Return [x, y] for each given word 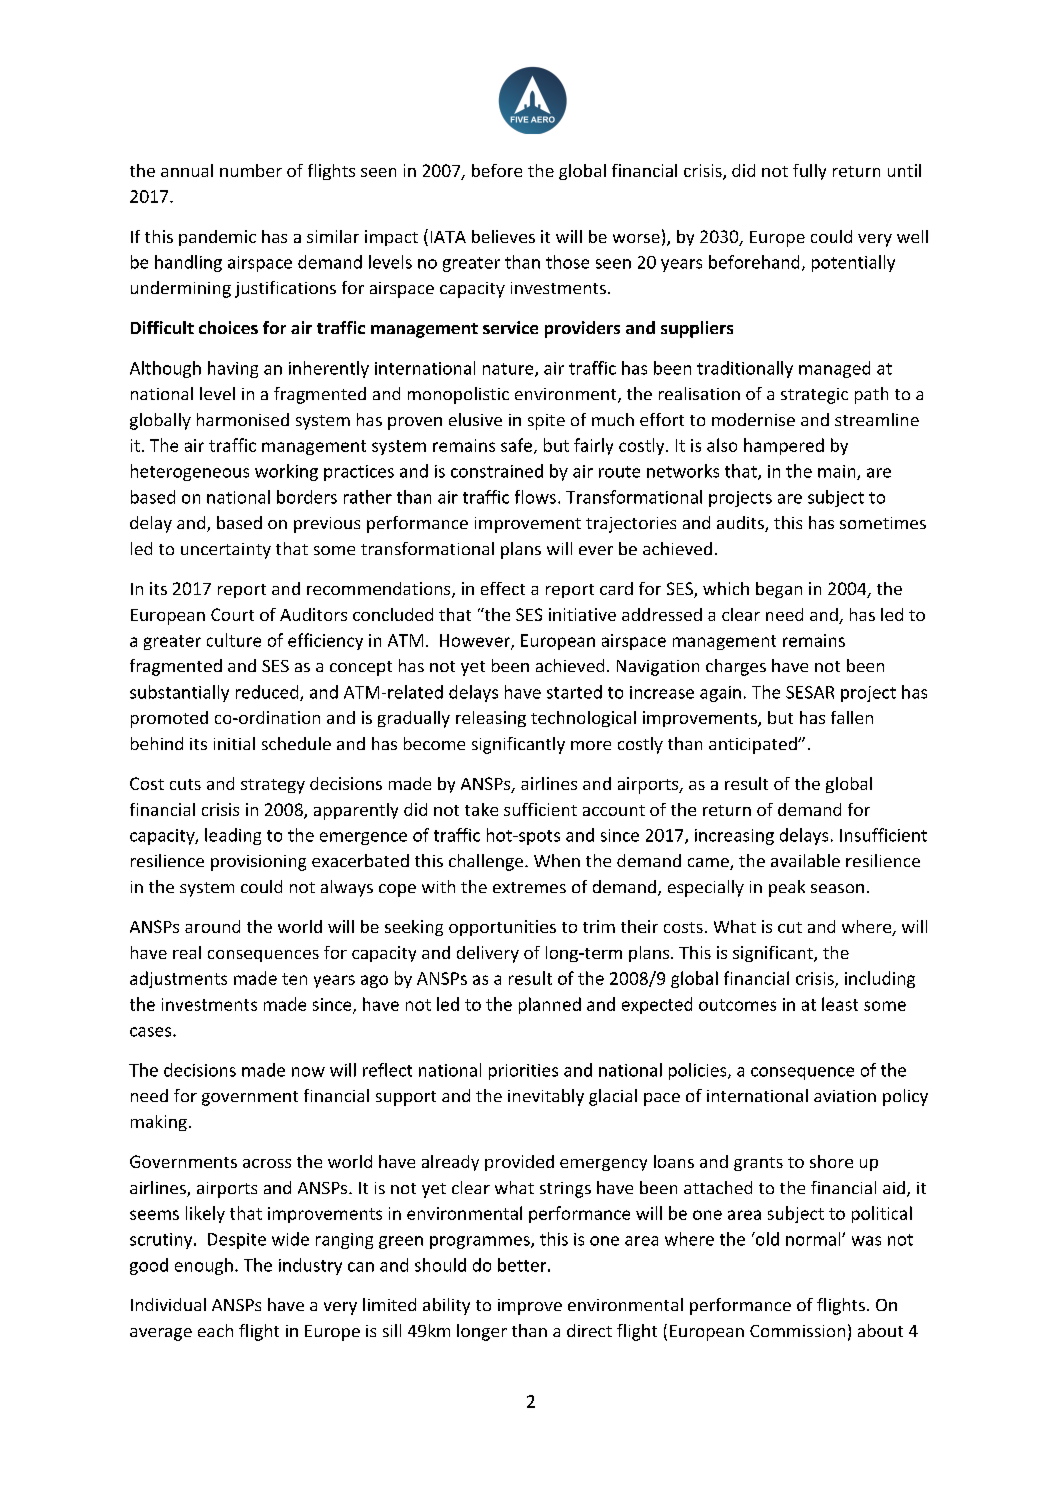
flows [535, 497]
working [286, 472]
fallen [852, 717]
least [840, 1004]
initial [234, 743]
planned [550, 1005]
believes [503, 236]
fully [809, 172]
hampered [784, 446]
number [251, 170]
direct [589, 1330]
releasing [491, 719]
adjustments [178, 979]
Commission [797, 1331]
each [215, 1330]
